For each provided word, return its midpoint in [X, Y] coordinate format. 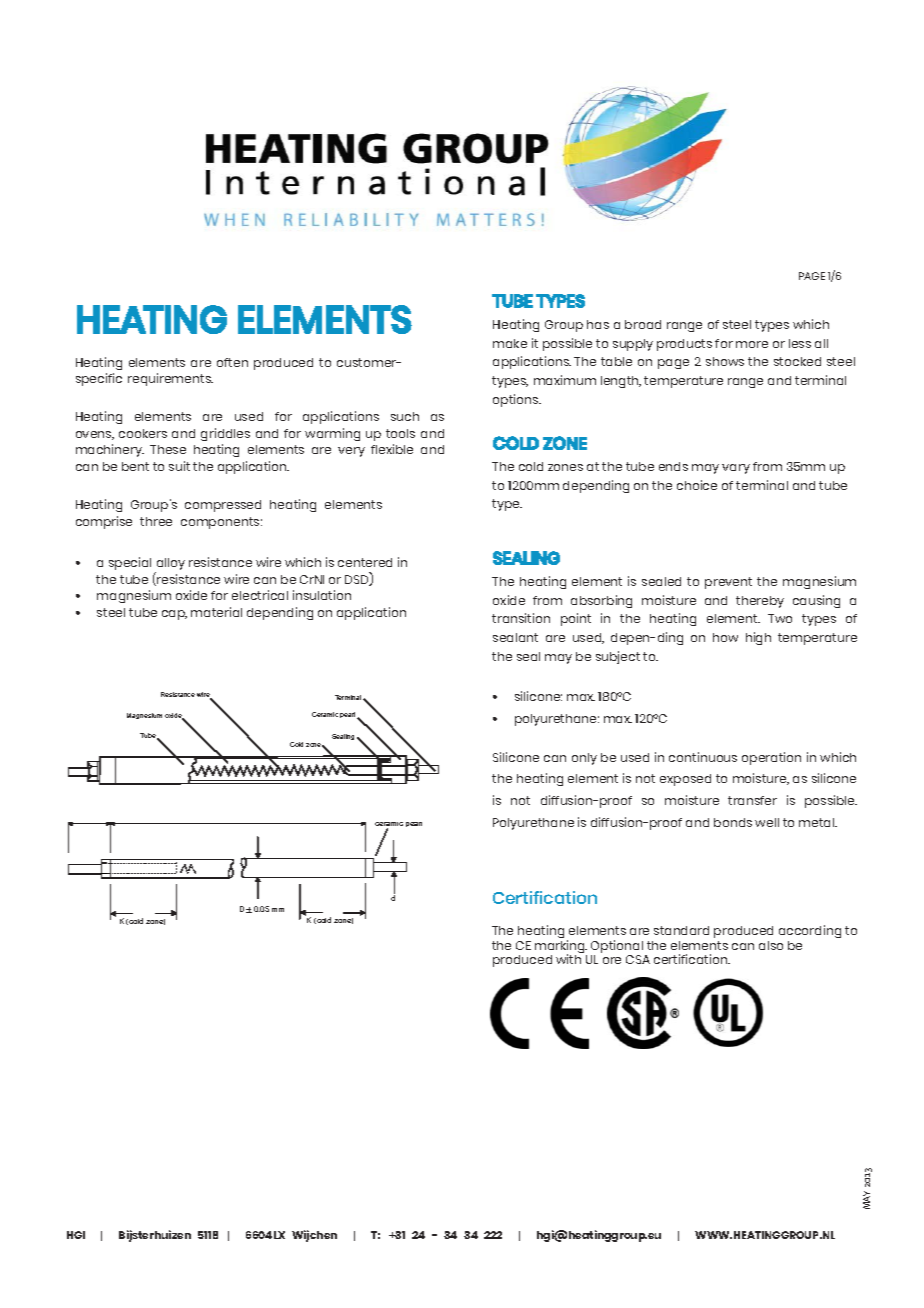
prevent [728, 583]
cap [174, 615]
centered [365, 562]
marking [561, 948]
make [510, 343]
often [232, 362]
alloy [170, 565]
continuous [703, 757]
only [584, 759]
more [752, 344]
